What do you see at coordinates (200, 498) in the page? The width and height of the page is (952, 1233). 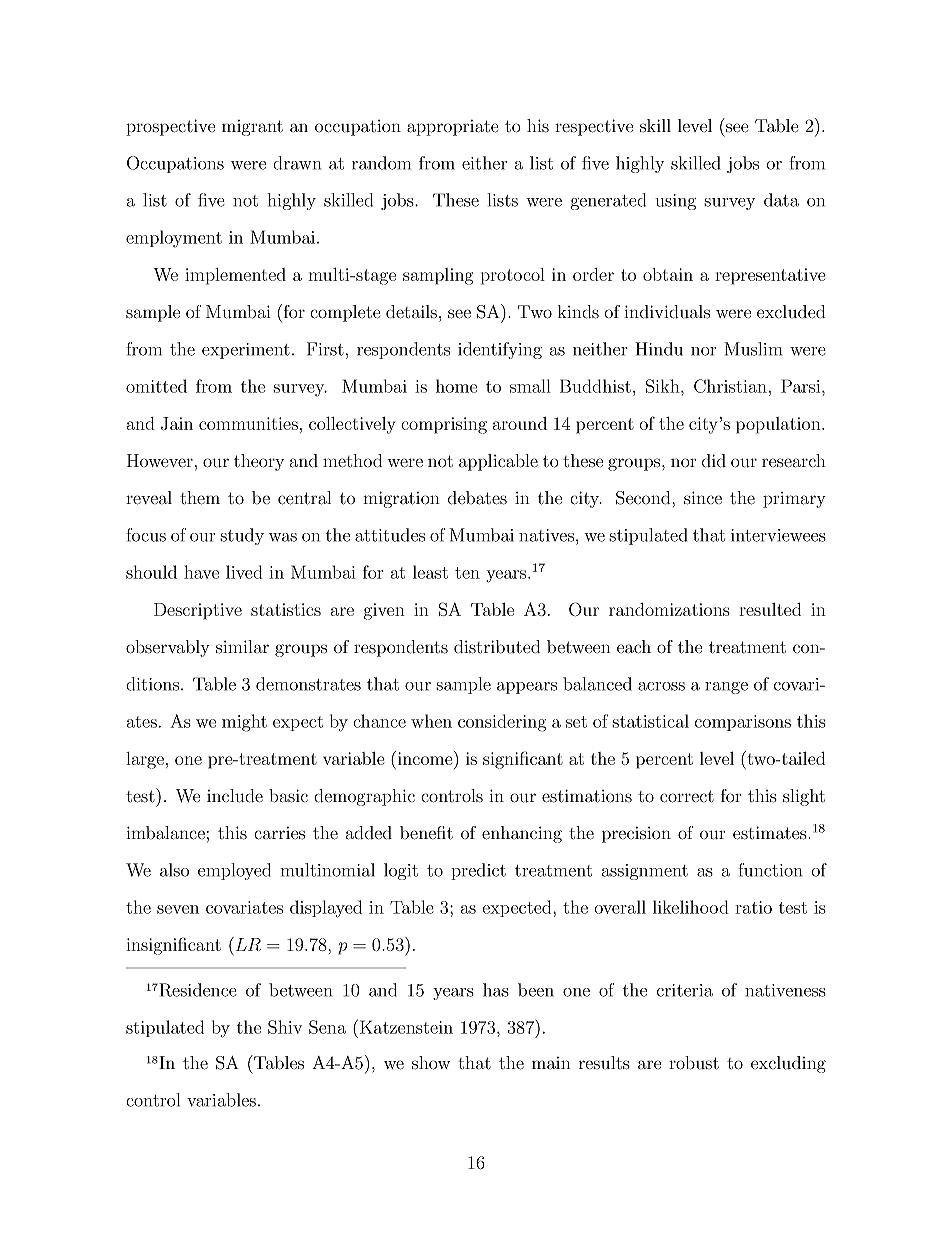 I see `them` at bounding box center [200, 498].
